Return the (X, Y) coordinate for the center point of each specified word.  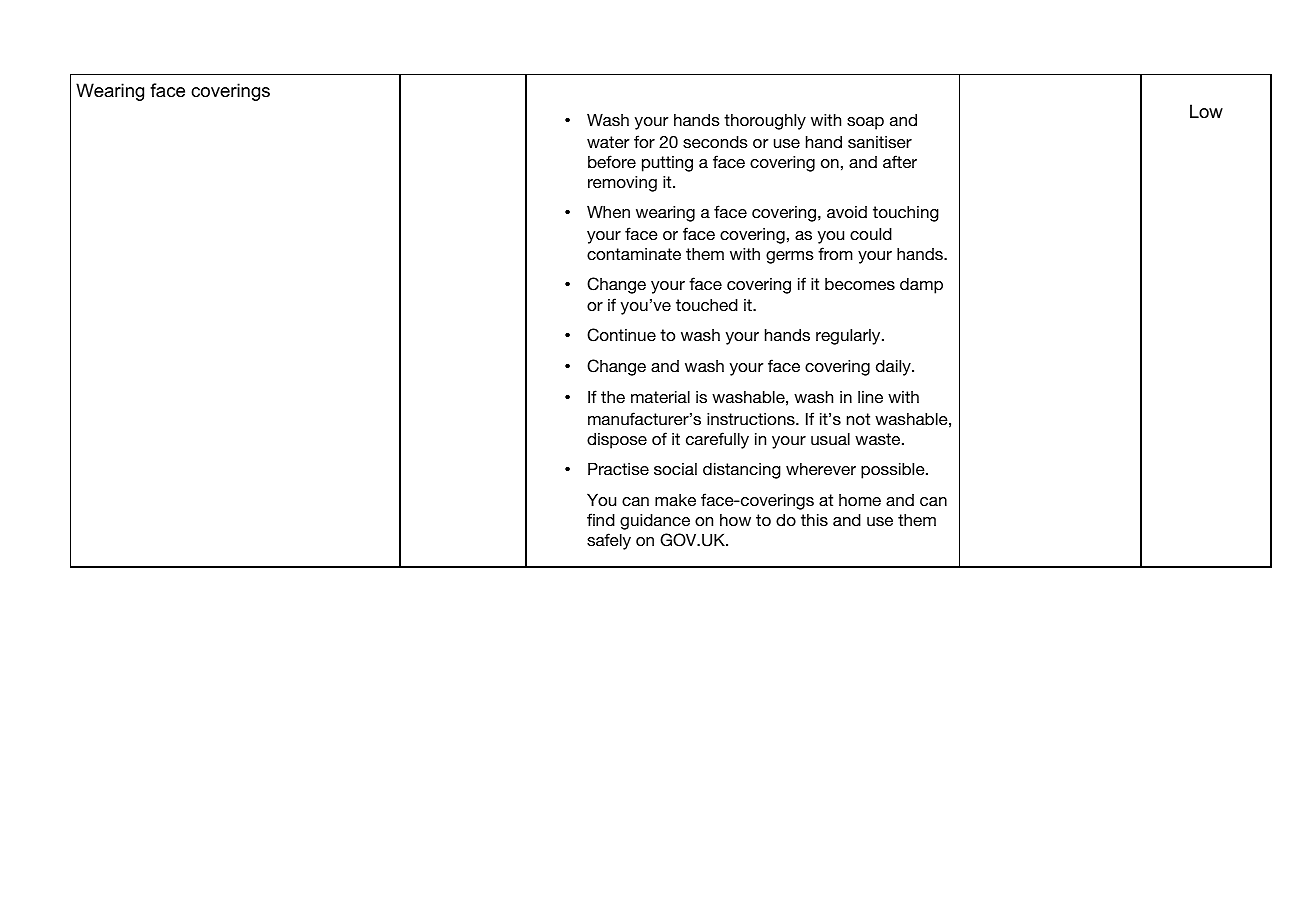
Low (1206, 111)
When (608, 211)
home (860, 500)
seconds (715, 141)
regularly (849, 336)
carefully (717, 440)
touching (906, 213)
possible (894, 470)
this (814, 519)
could (871, 233)
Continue (621, 335)
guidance (655, 521)
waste (879, 439)
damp (921, 285)
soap (865, 123)
